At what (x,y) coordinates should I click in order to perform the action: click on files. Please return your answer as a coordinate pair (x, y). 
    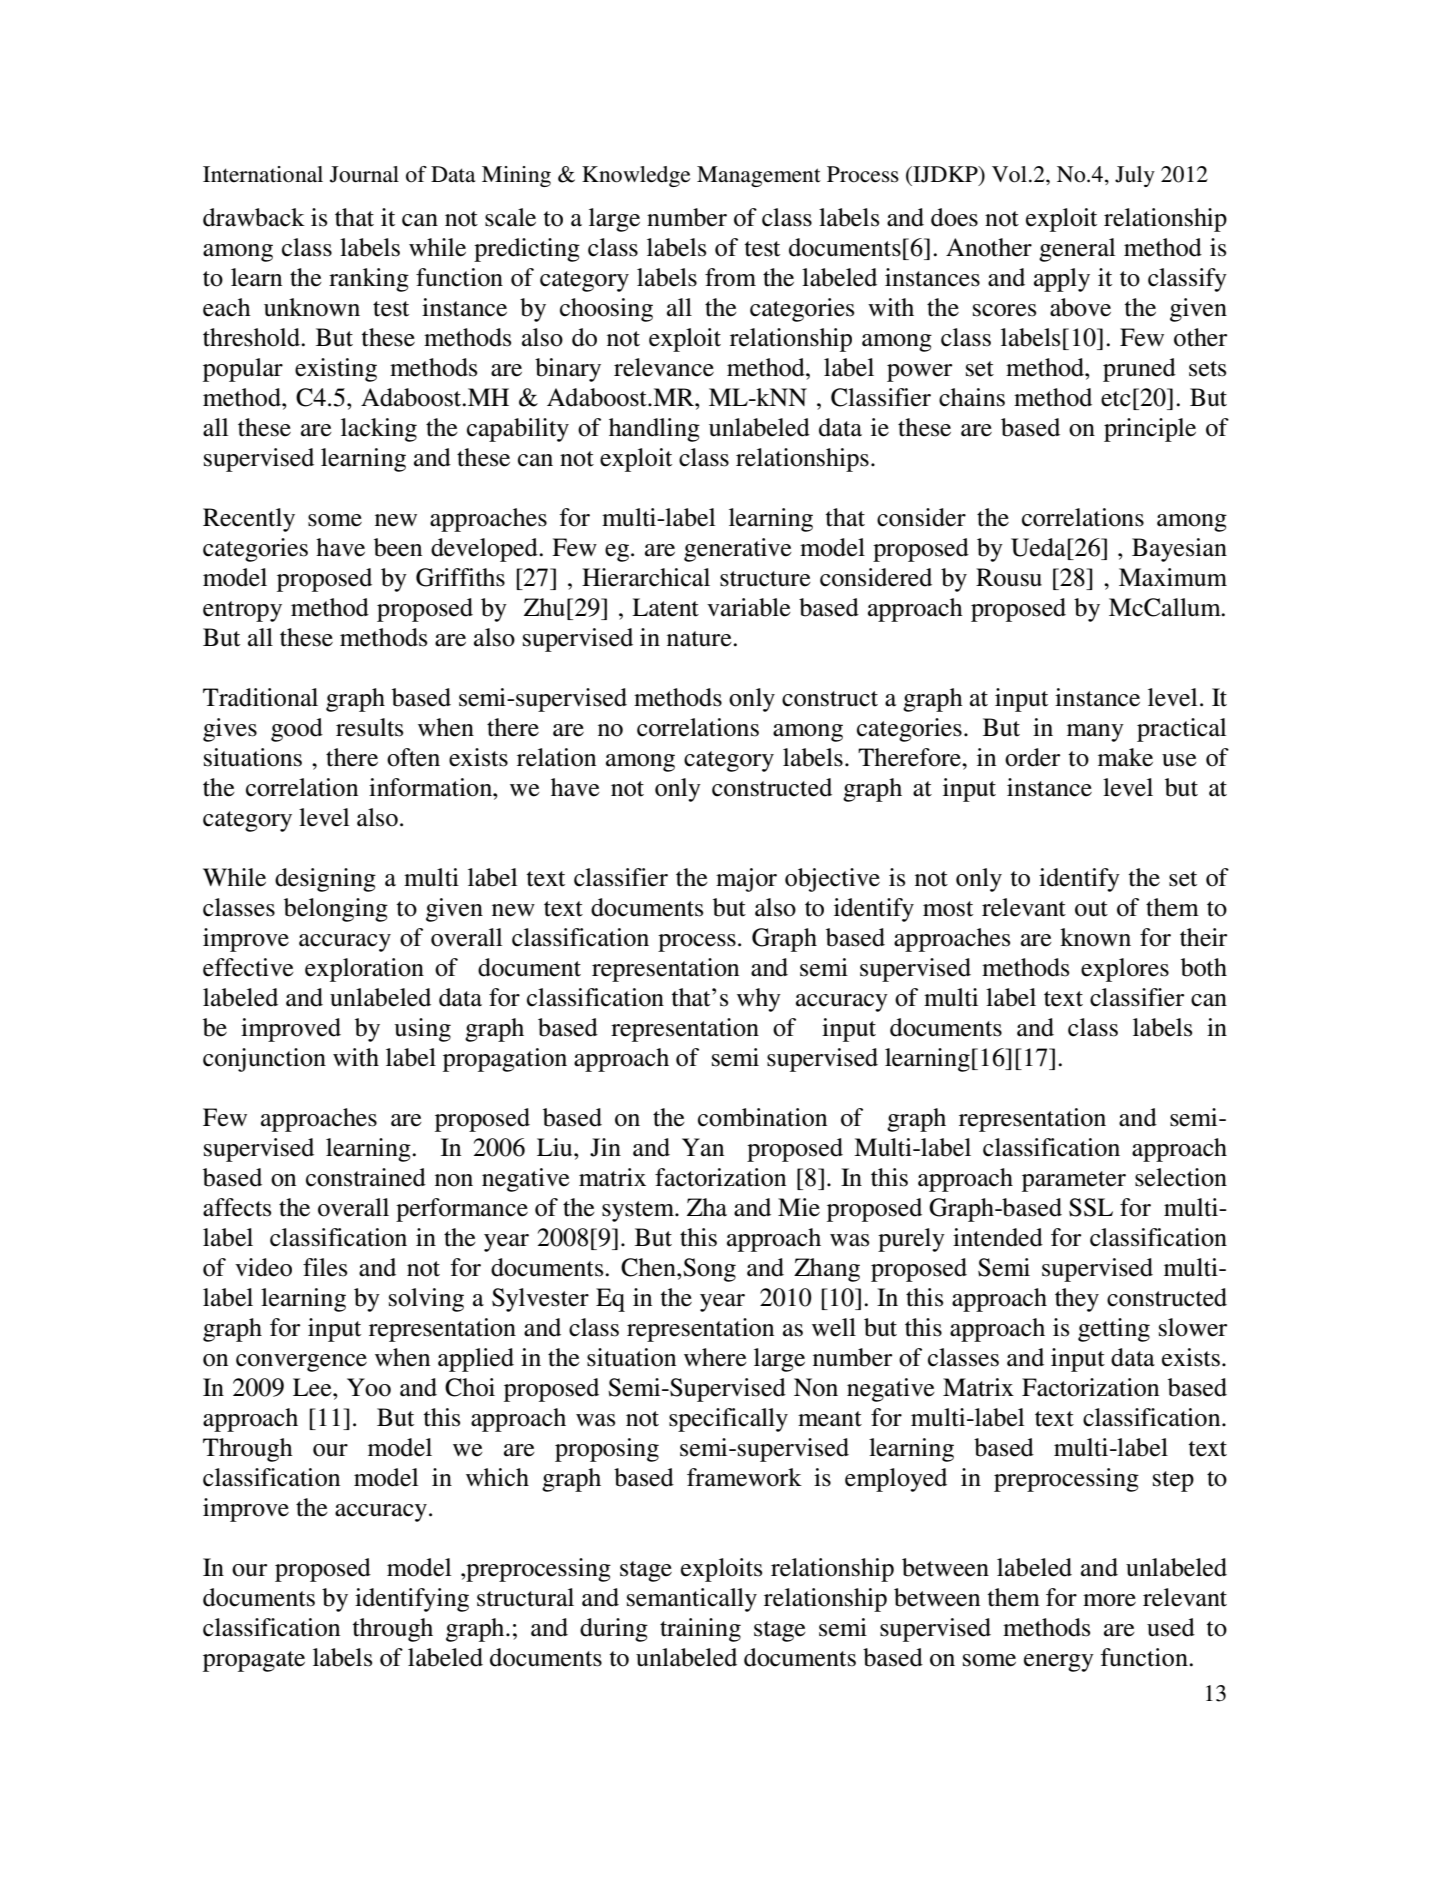
    Looking at the image, I should click on (325, 1267).
